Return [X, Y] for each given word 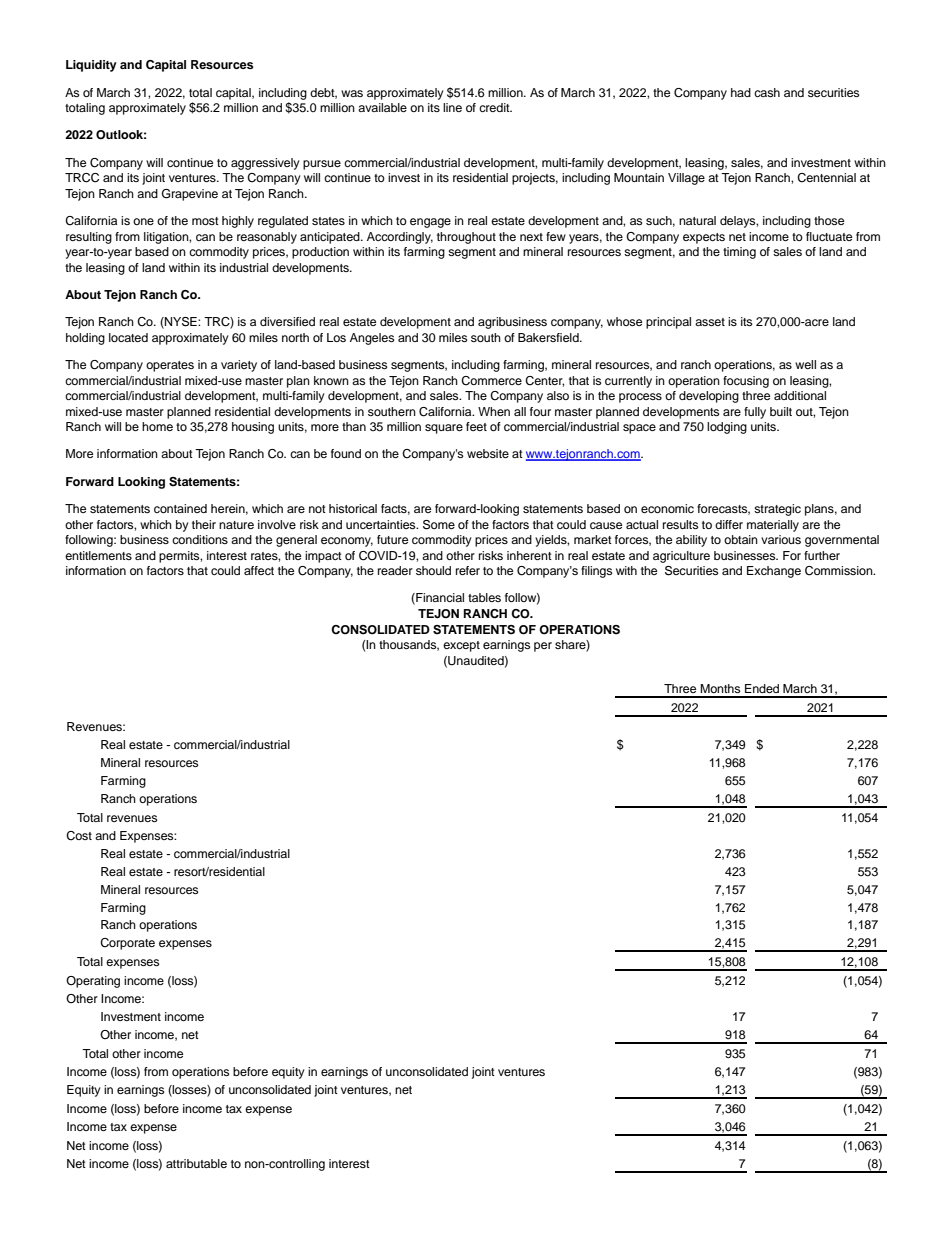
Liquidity [91, 66]
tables [484, 597]
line [452, 107]
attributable [196, 1163]
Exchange [774, 572]
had [741, 92]
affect [259, 570]
